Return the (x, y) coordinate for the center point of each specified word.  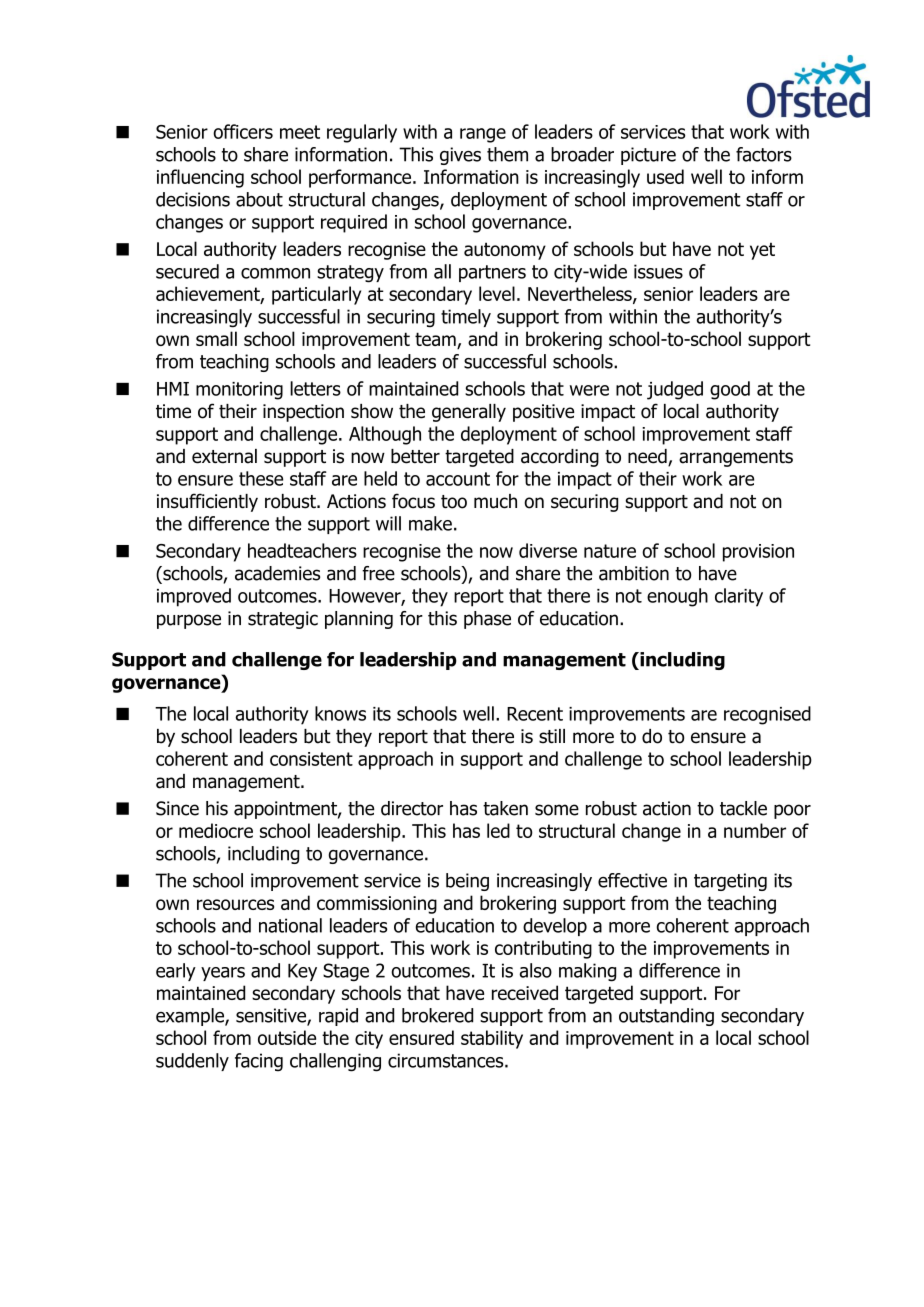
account (458, 479)
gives (460, 156)
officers (243, 131)
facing (259, 1062)
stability (492, 1039)
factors (764, 154)
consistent (311, 759)
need (648, 457)
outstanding (666, 1017)
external (224, 456)
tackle (743, 808)
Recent (535, 714)
